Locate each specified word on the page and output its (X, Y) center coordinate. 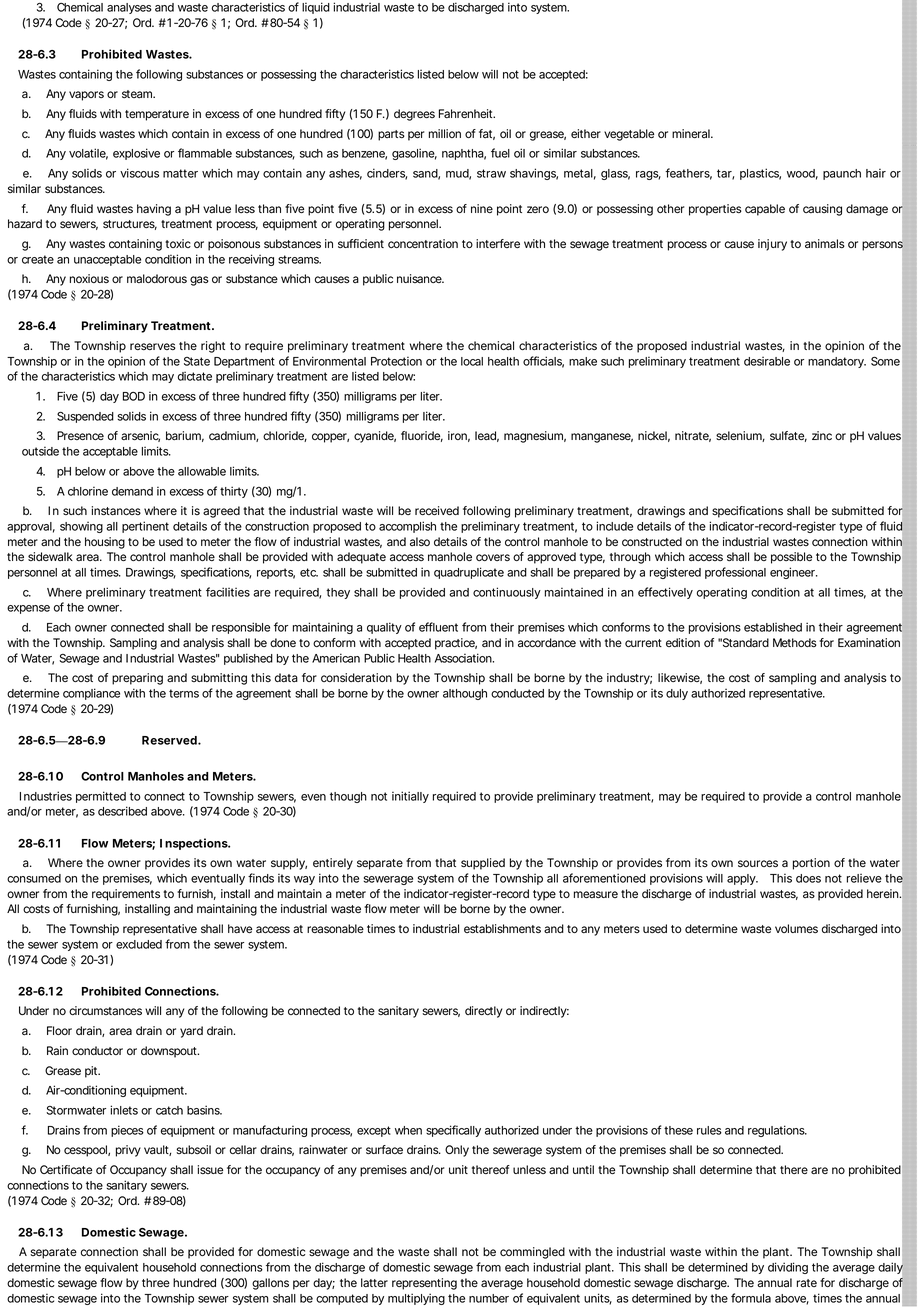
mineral (692, 133)
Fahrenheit (467, 113)
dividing (788, 1268)
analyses (129, 8)
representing (424, 1284)
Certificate (66, 1170)
